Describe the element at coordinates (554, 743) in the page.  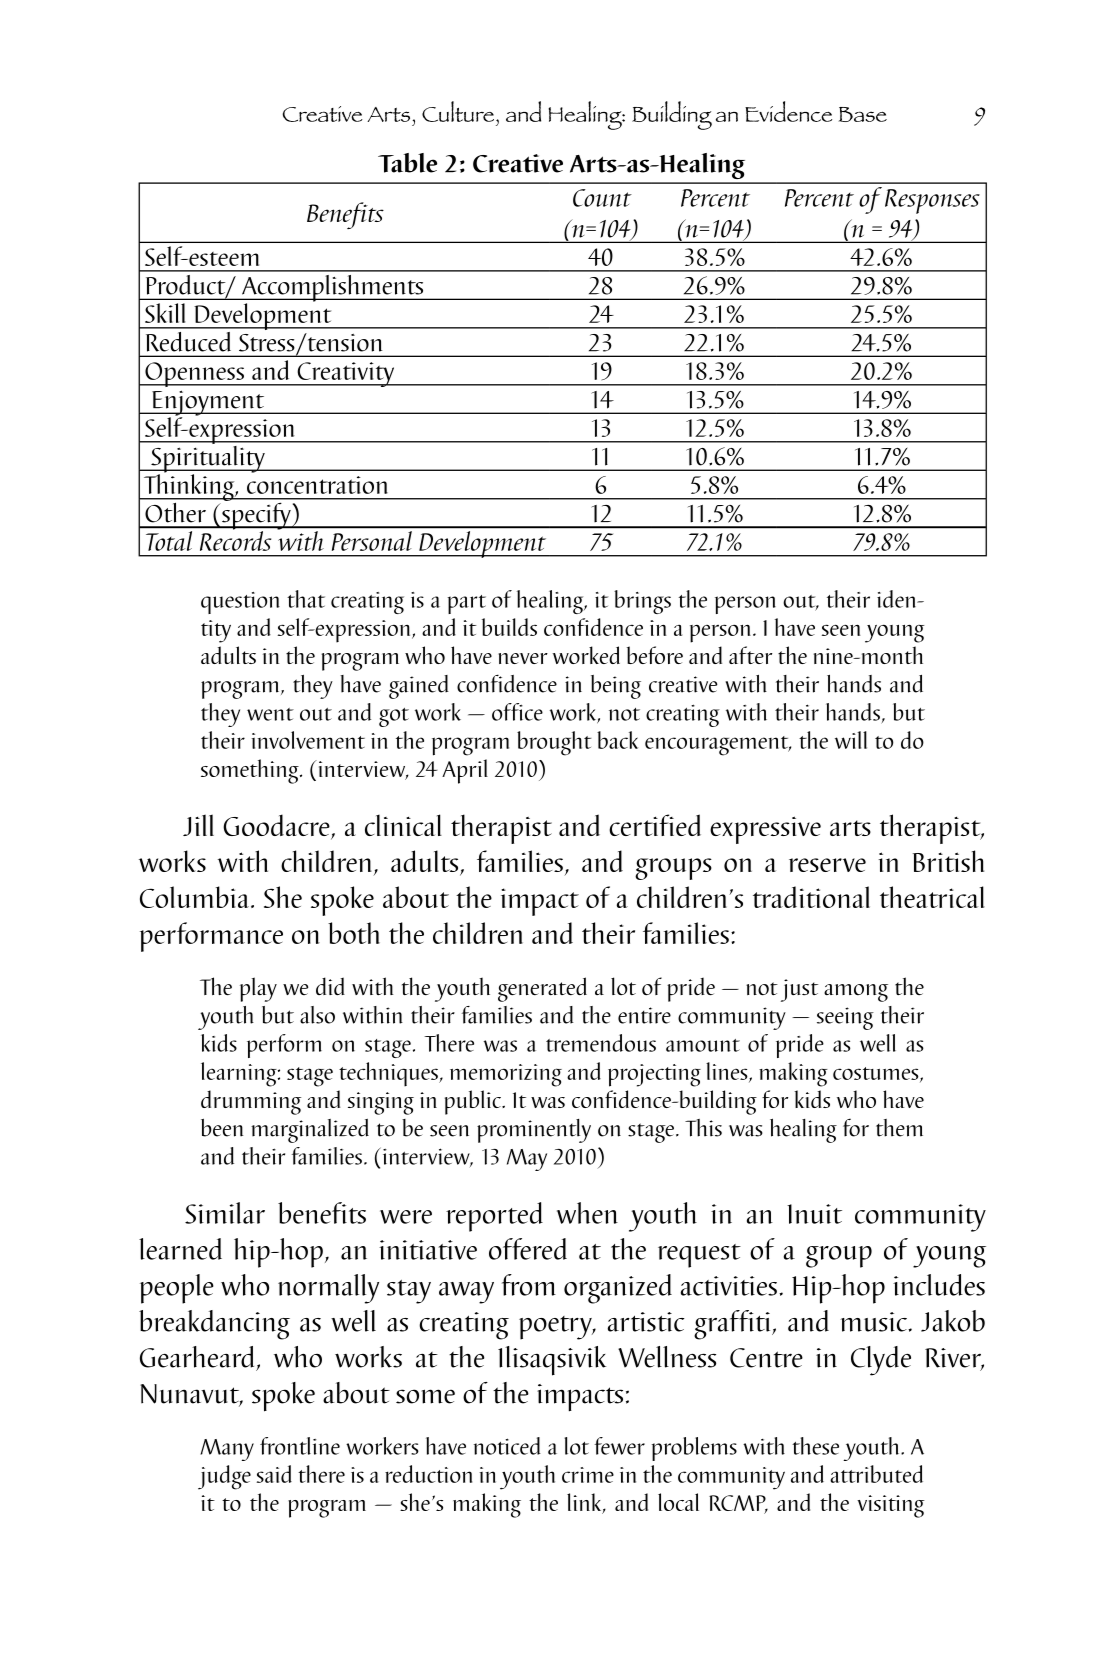
I see `brought` at that location.
